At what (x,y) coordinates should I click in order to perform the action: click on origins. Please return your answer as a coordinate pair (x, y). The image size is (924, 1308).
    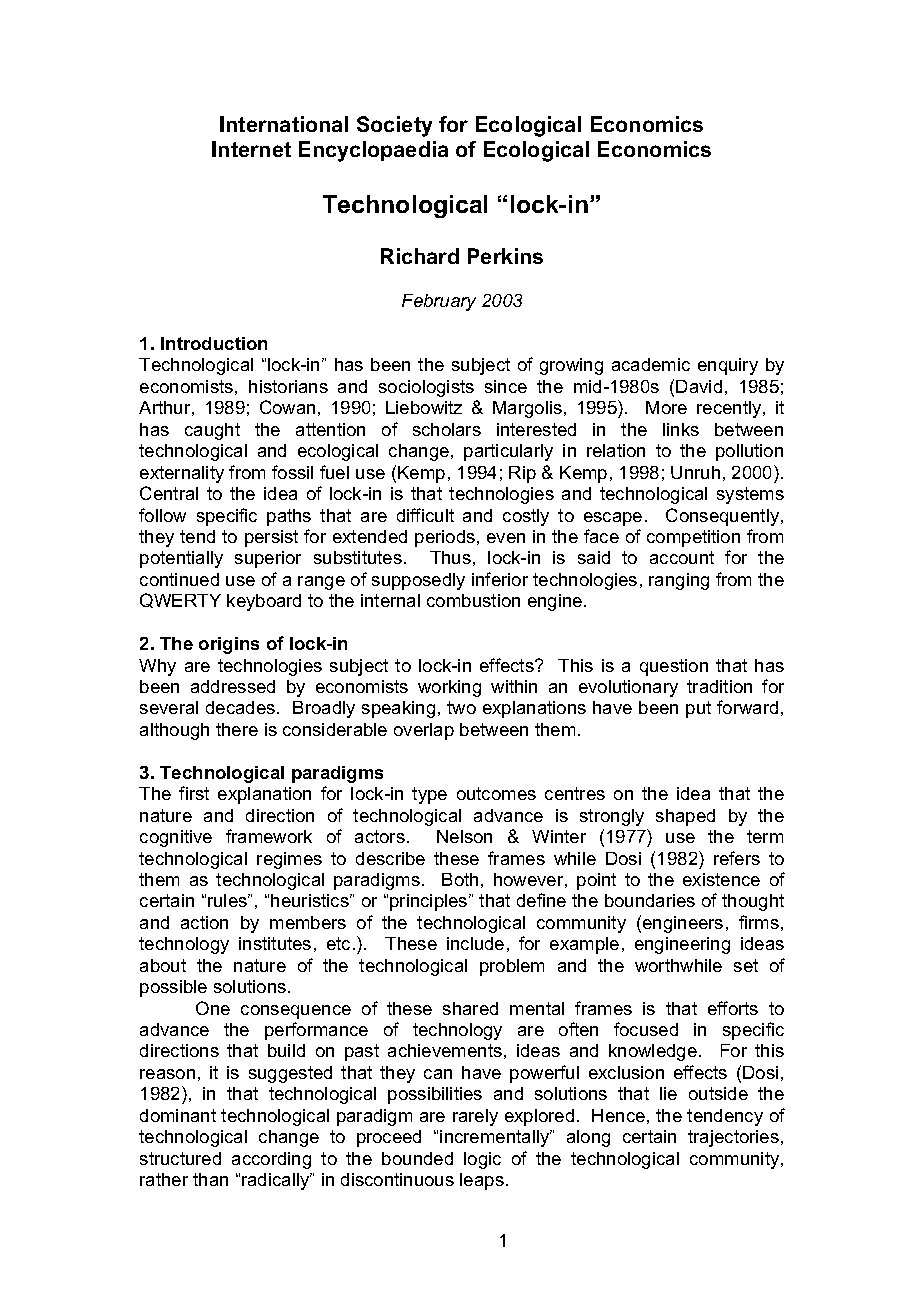
    Looking at the image, I should click on (229, 645).
